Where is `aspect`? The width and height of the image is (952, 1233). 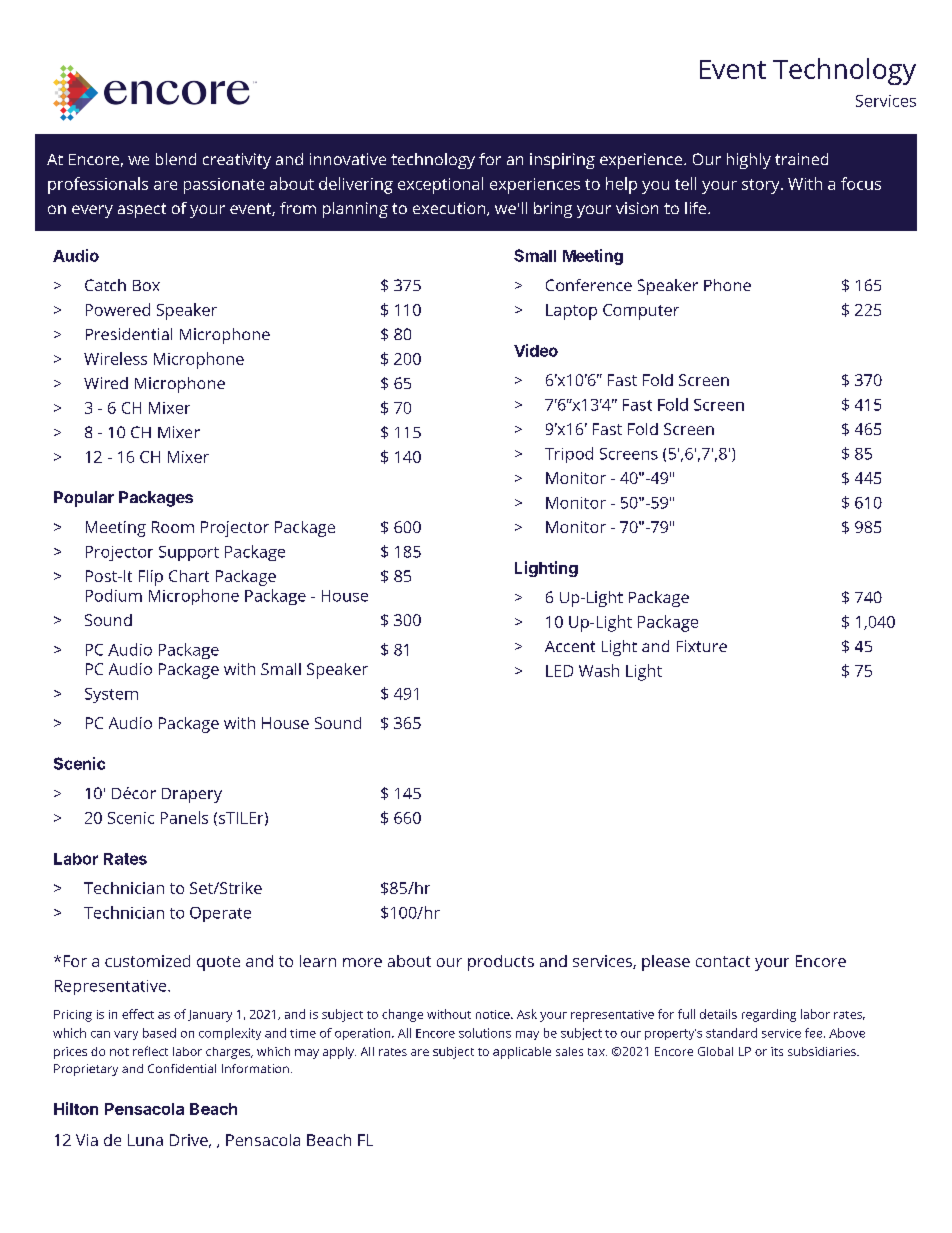
aspect is located at coordinates (142, 210).
